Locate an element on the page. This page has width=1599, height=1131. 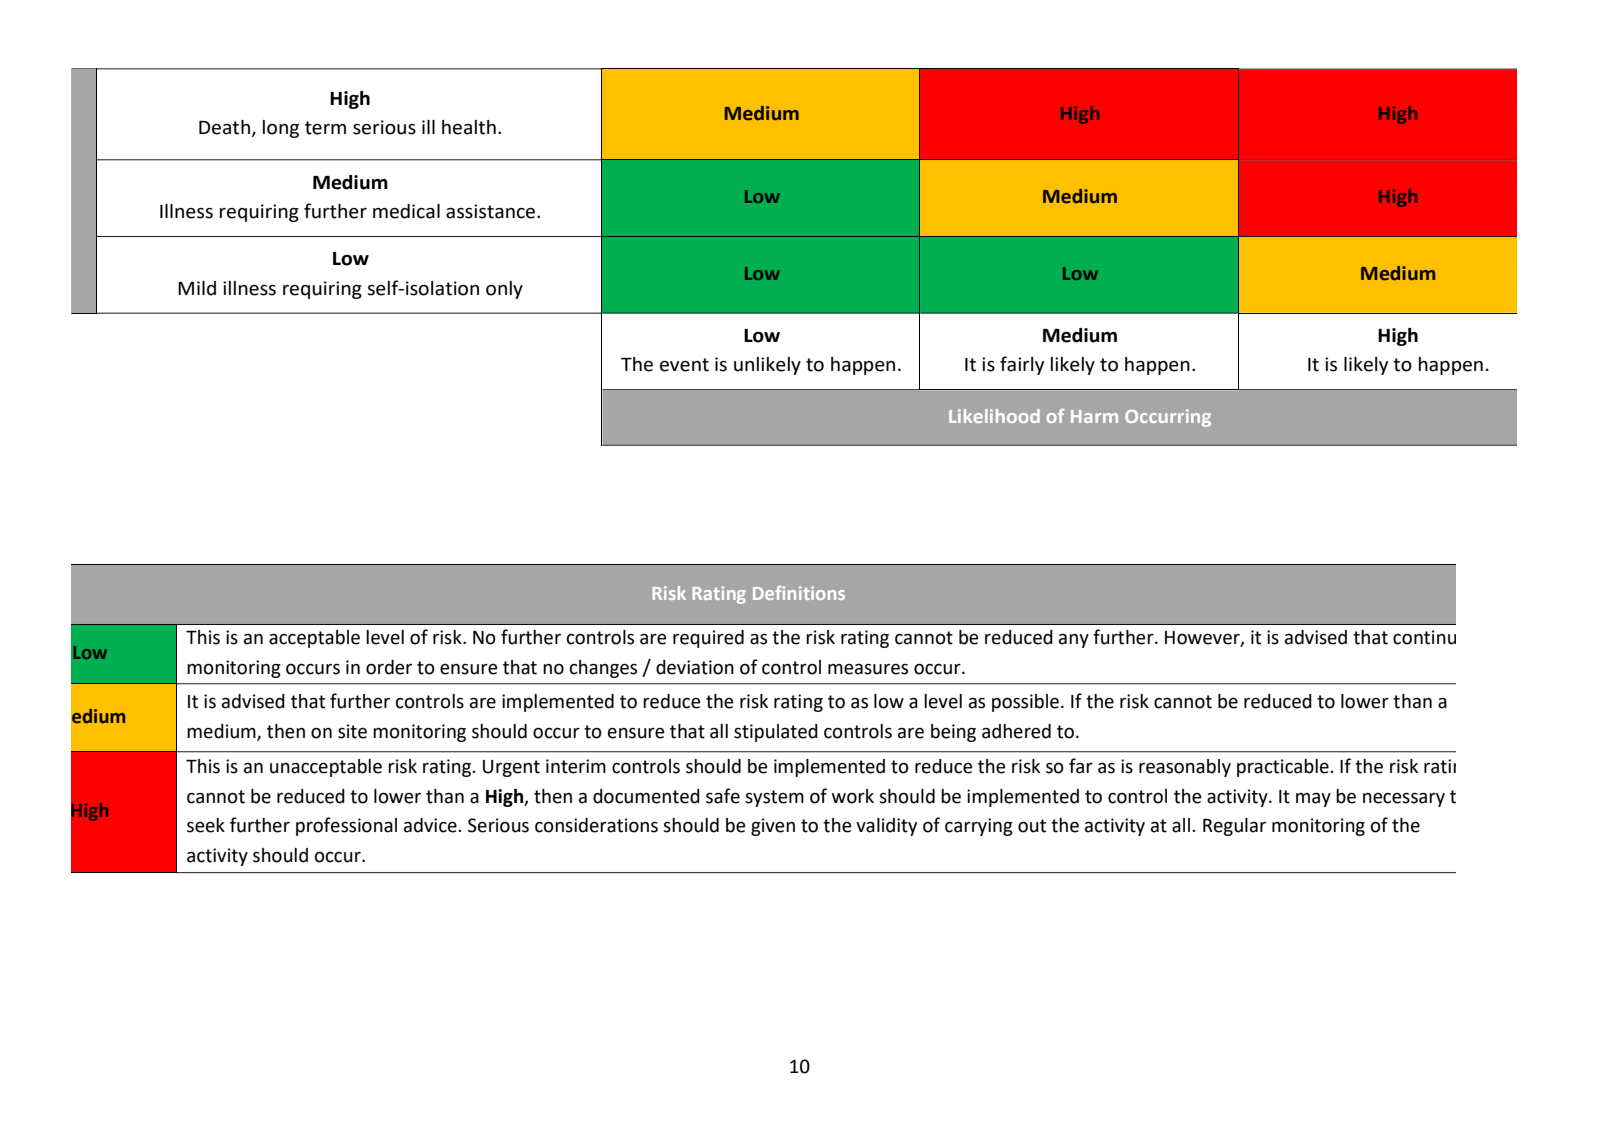
system is located at coordinates (774, 798).
